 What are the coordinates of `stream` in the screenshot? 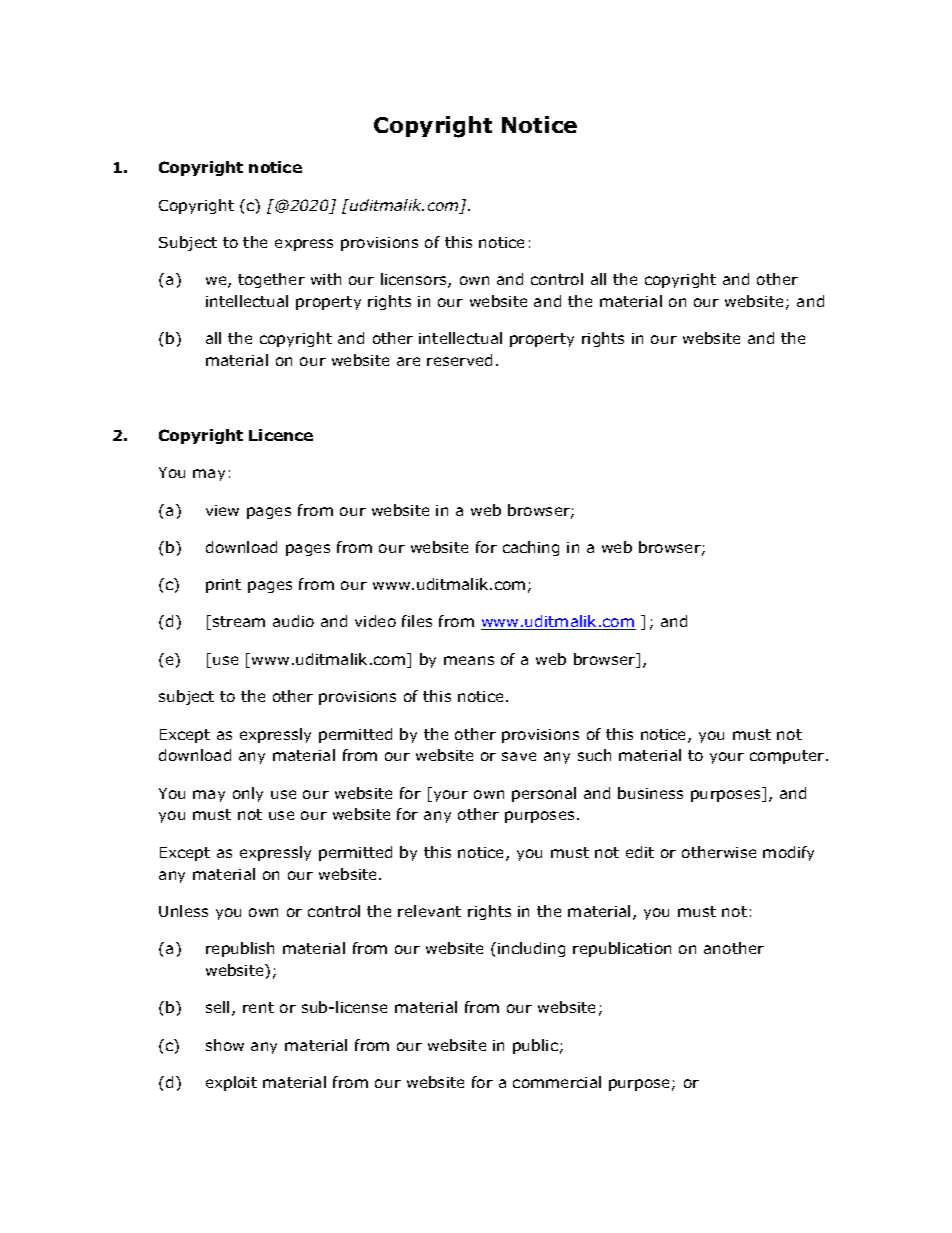 It's located at (239, 621).
